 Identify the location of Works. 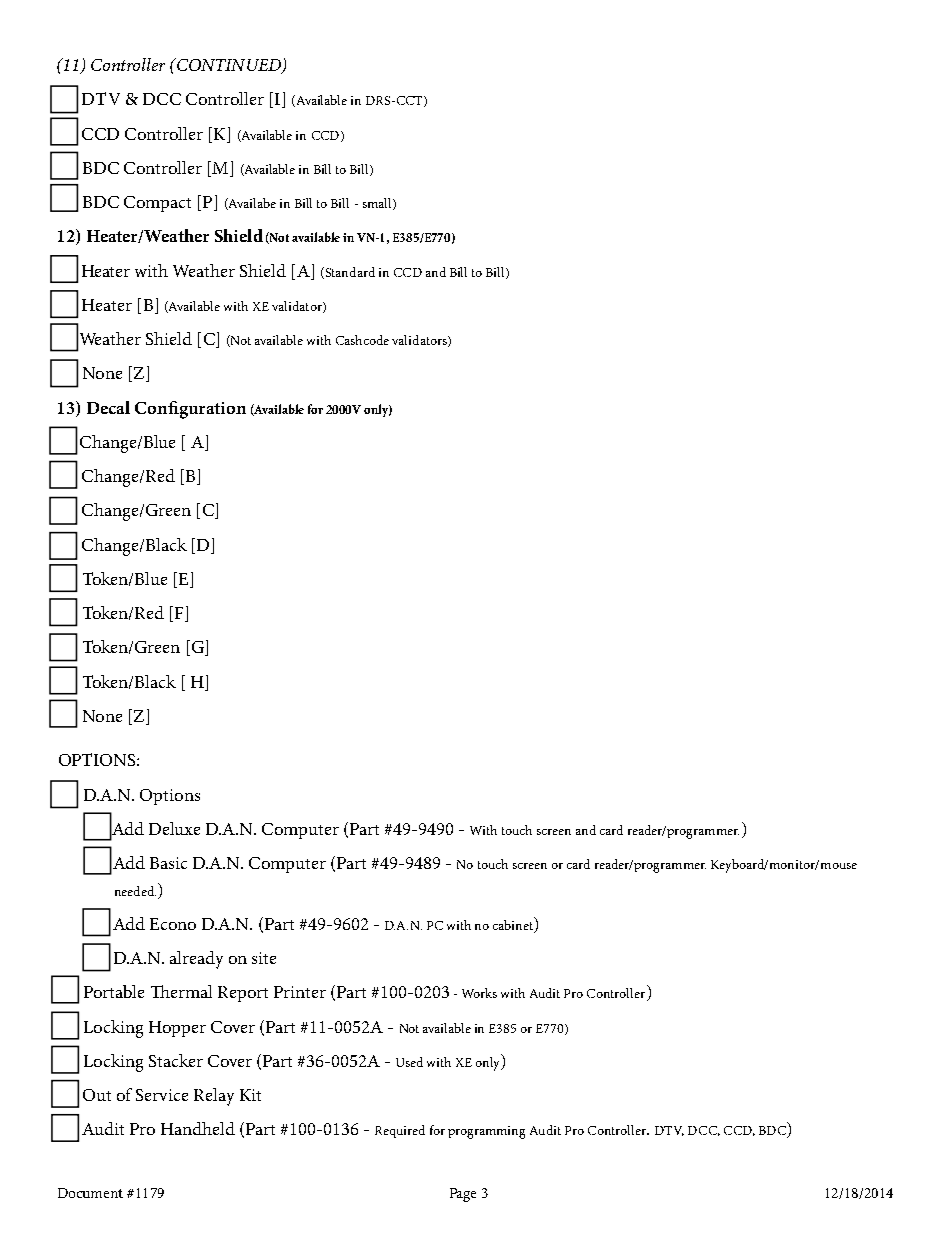
(479, 993).
